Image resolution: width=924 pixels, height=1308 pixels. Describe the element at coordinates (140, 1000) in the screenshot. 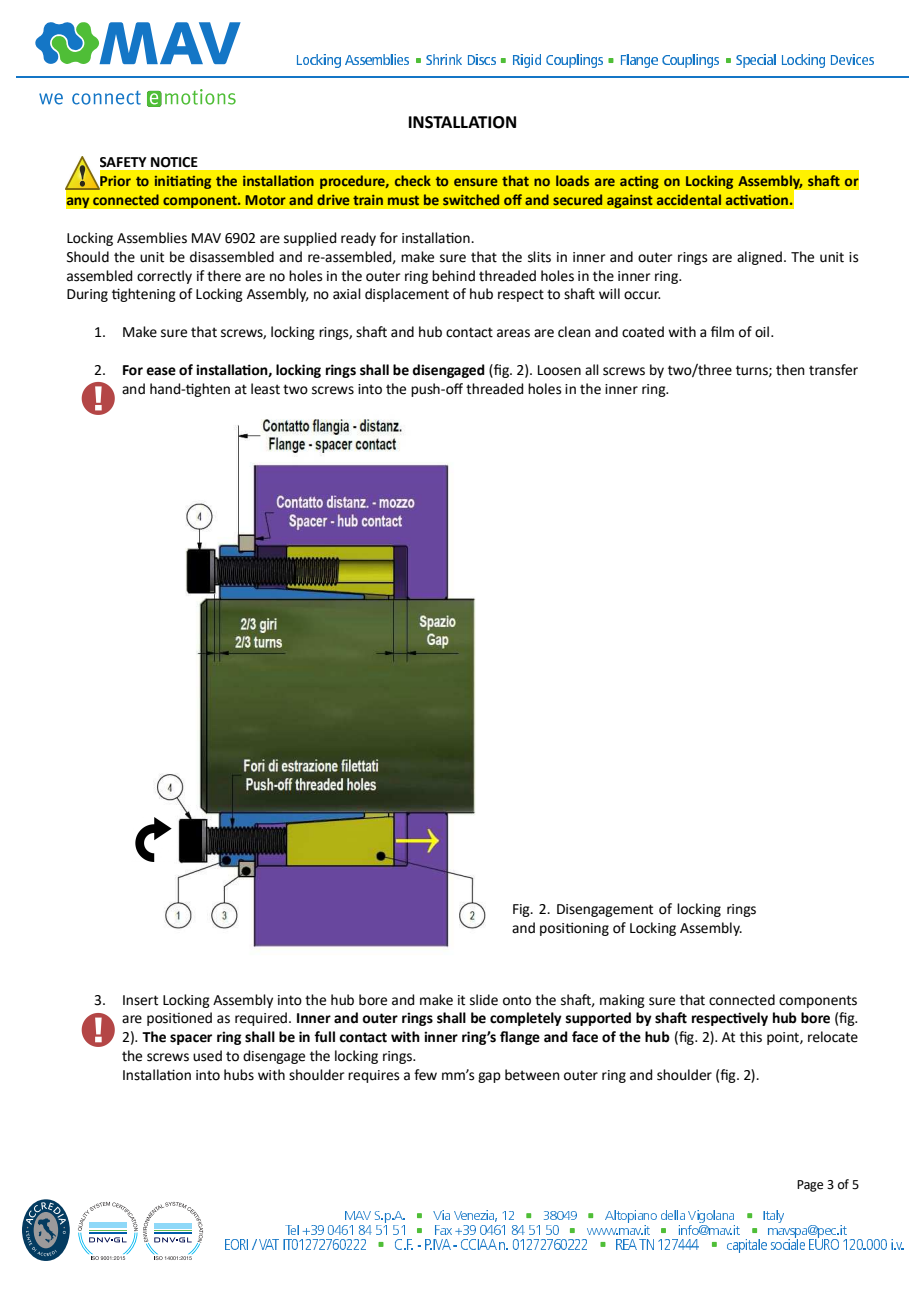

I see `Insert` at that location.
